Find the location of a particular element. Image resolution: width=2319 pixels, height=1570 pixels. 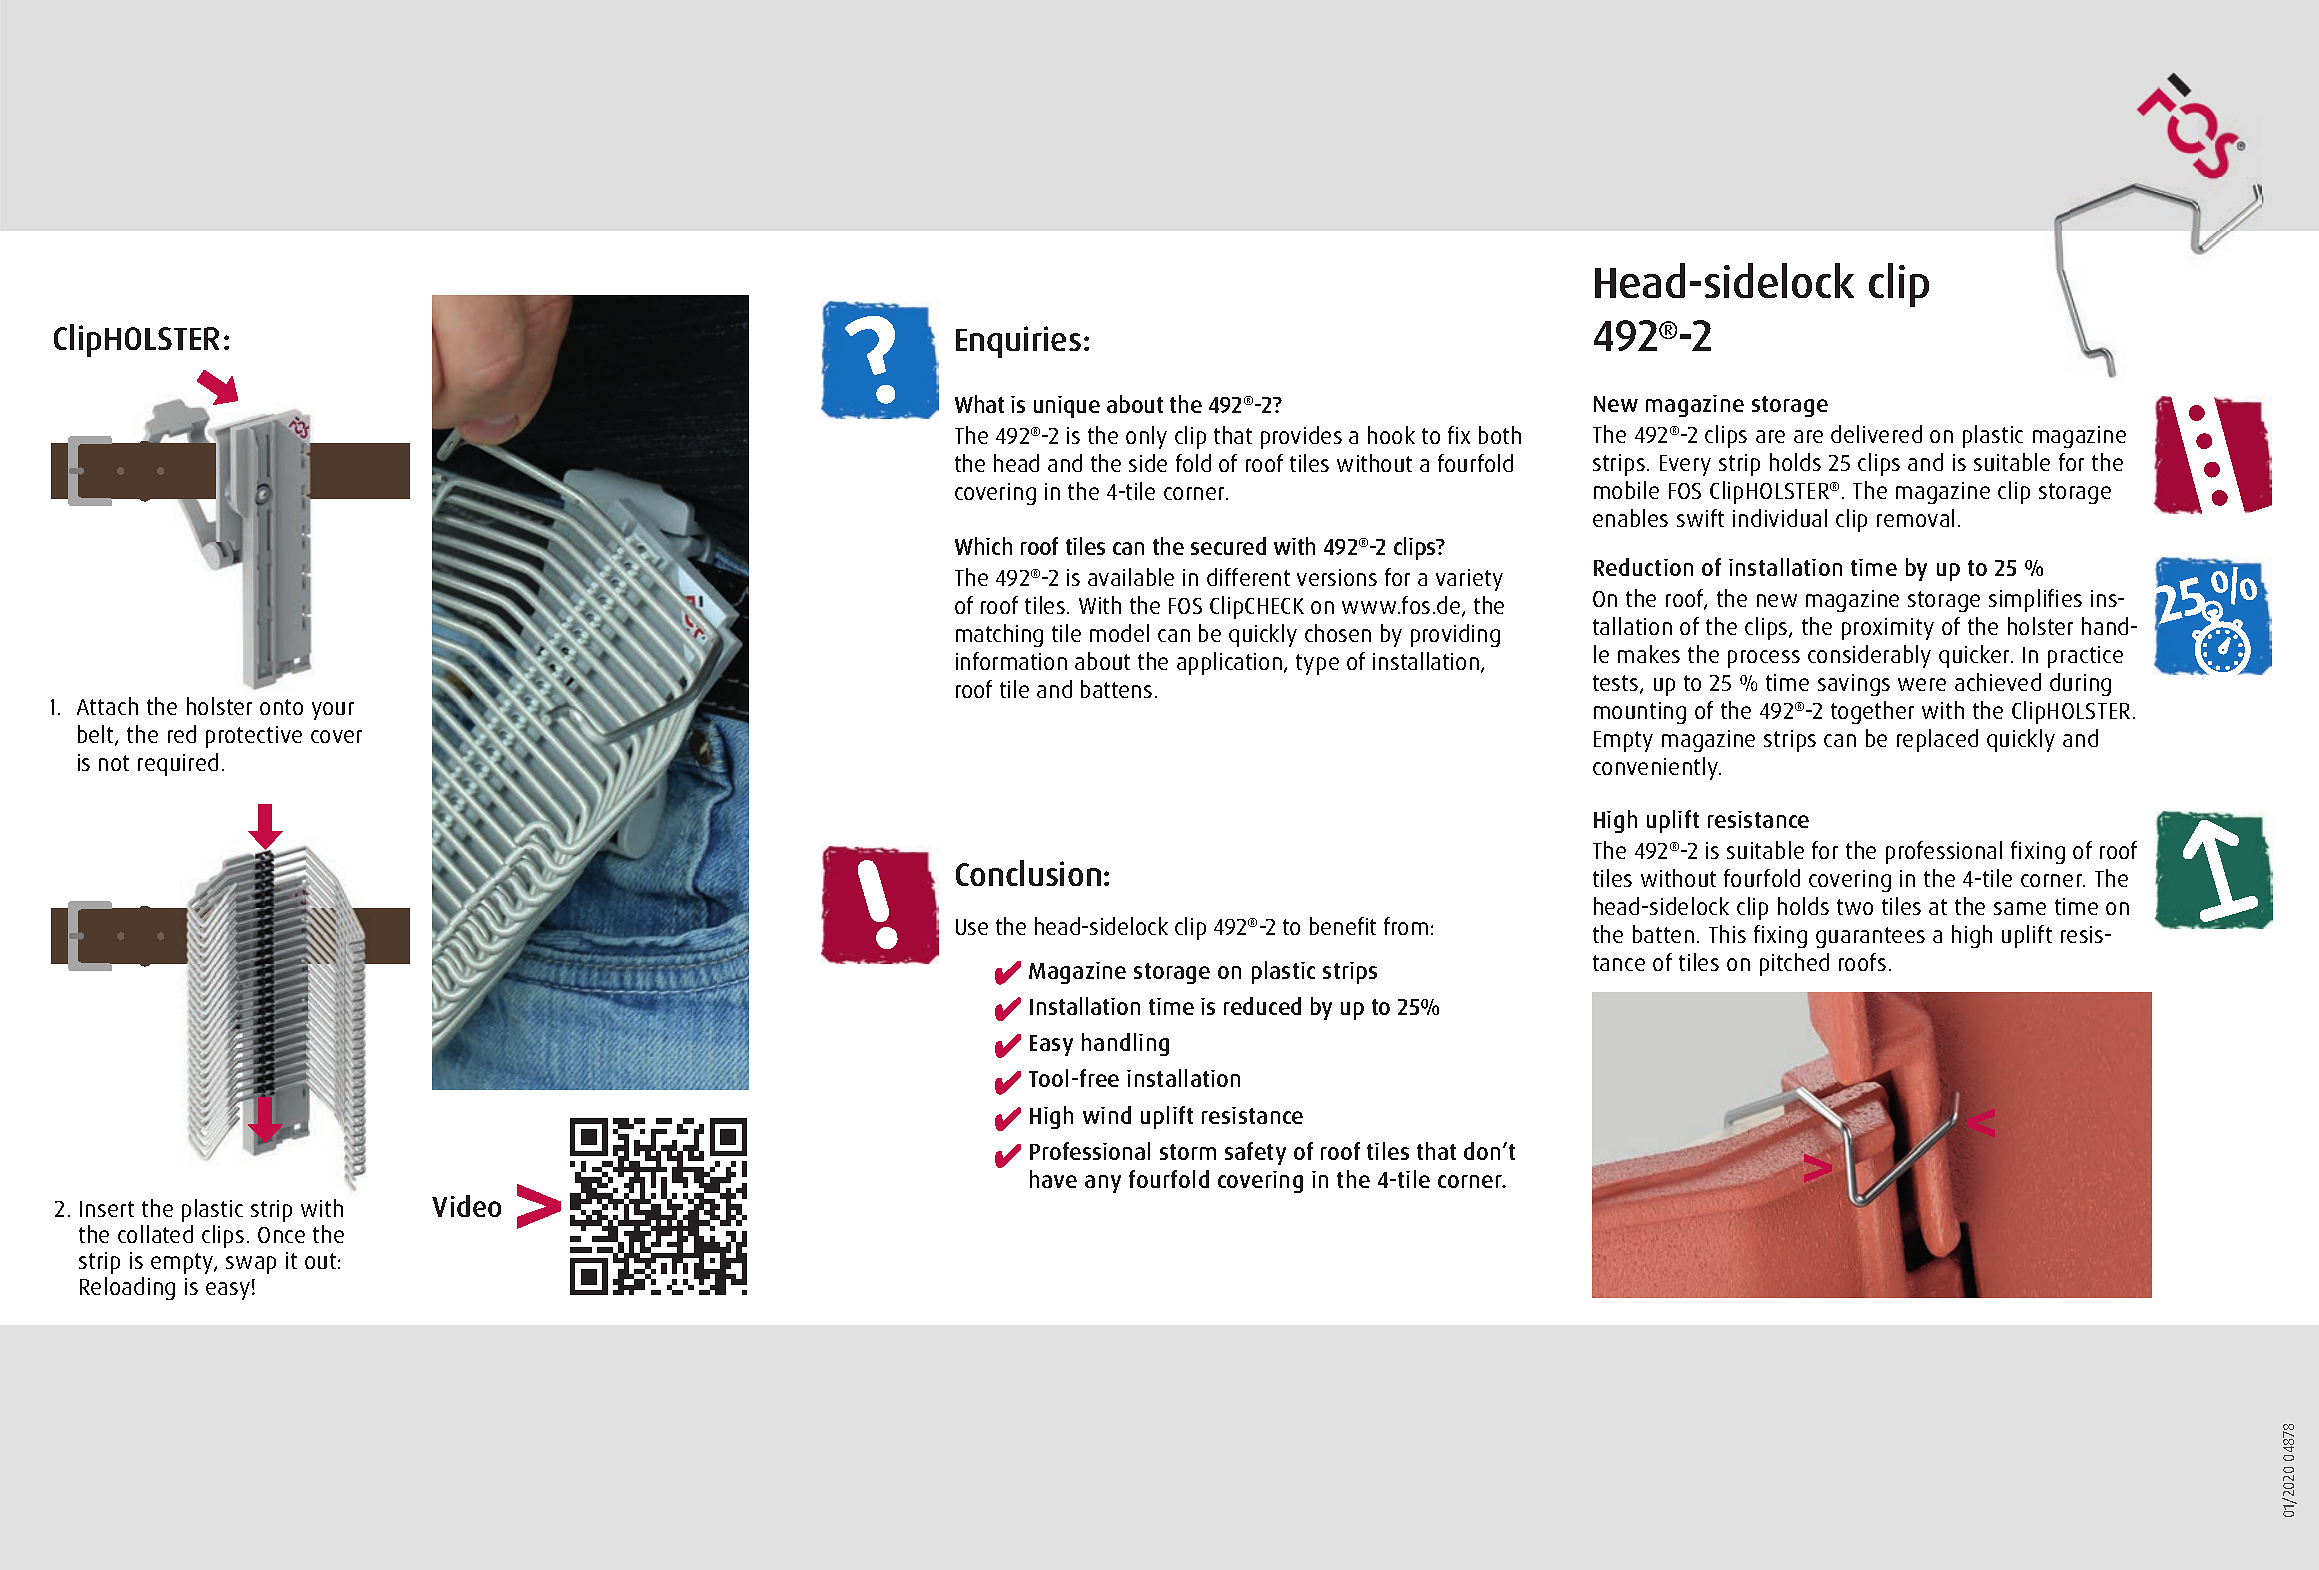

swap is located at coordinates (251, 1265).
